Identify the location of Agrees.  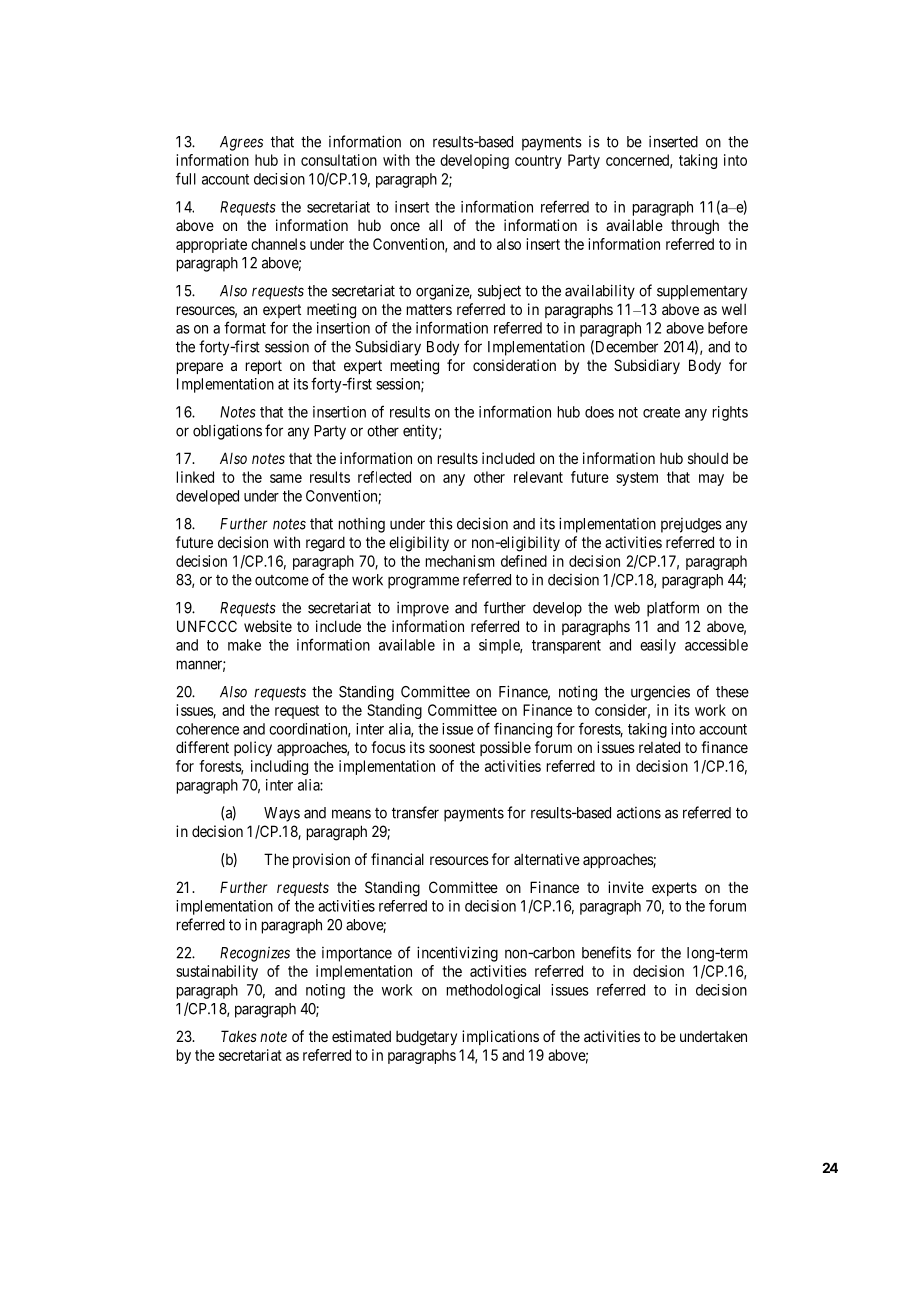
(241, 143).
